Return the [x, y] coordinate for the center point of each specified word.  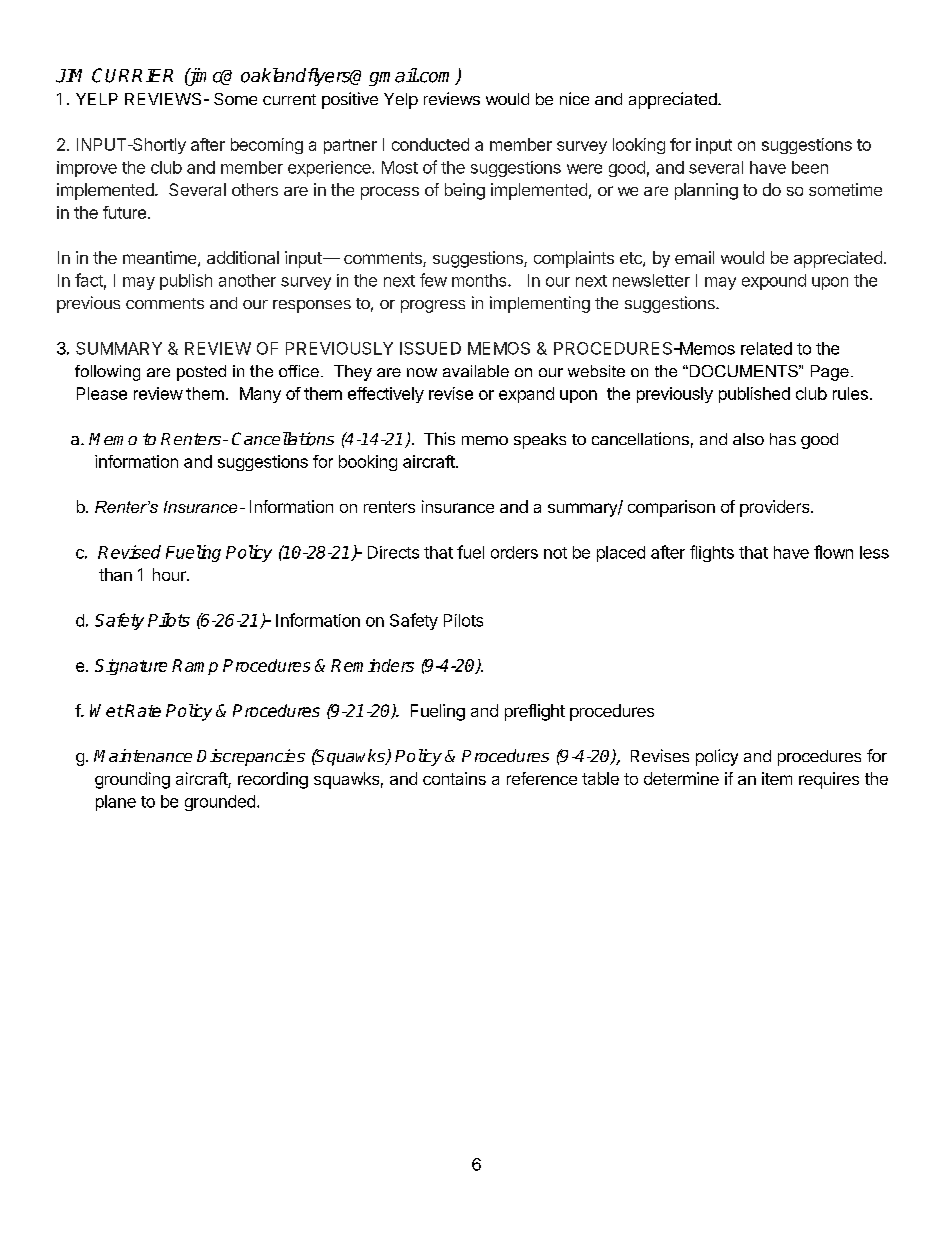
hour [170, 574]
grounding [132, 780]
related [766, 348]
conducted [430, 144]
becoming [267, 146]
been [810, 167]
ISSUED [430, 348]
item [777, 778]
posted [201, 373]
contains [454, 778]
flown [833, 552]
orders [514, 552]
